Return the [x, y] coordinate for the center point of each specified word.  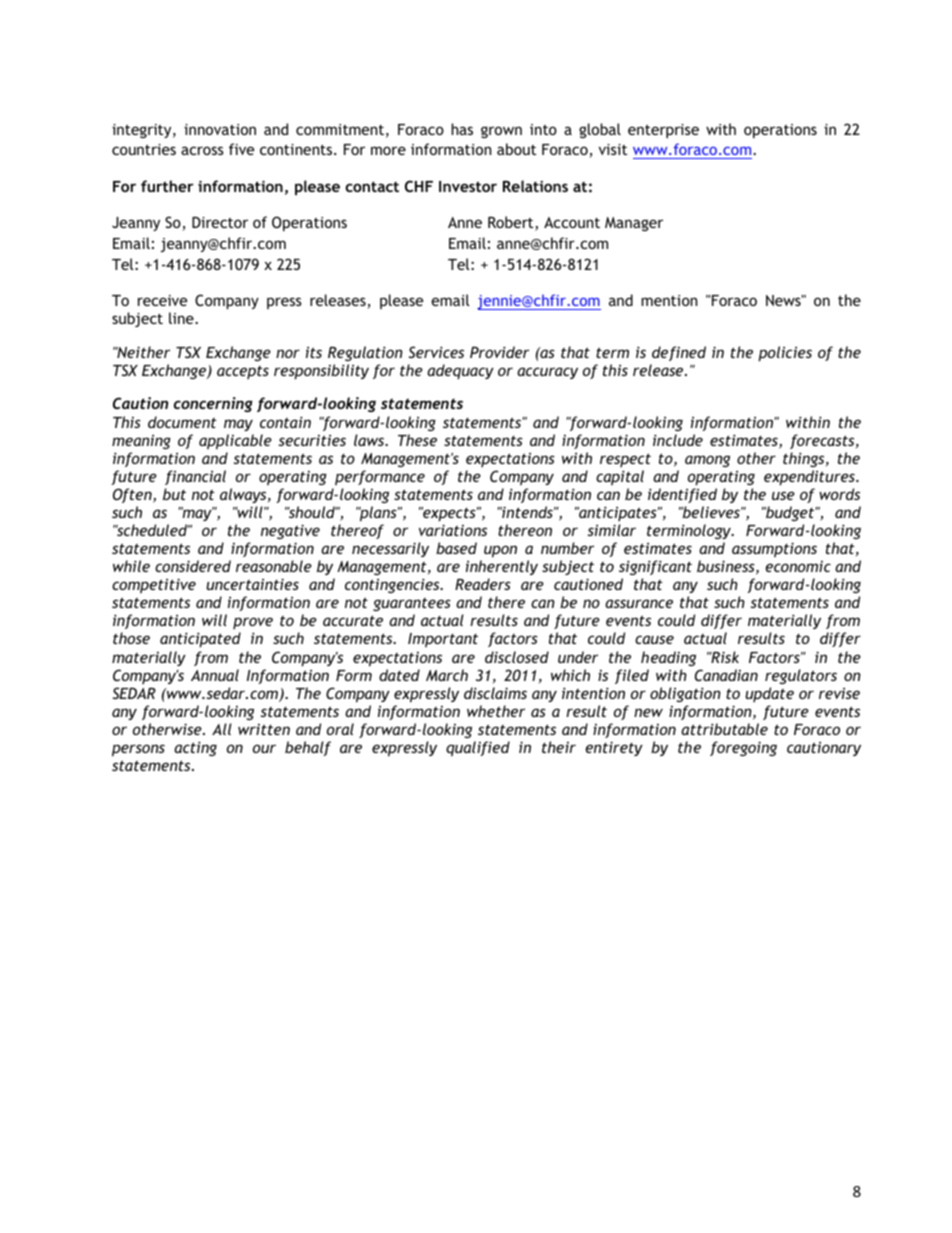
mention [669, 300]
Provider [499, 352]
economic [798, 566]
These [417, 440]
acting [195, 748]
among [707, 461]
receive [162, 300]
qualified [478, 748]
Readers [483, 584]
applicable [235, 442]
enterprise [663, 131]
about [516, 149]
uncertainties [252, 584]
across [202, 150]
